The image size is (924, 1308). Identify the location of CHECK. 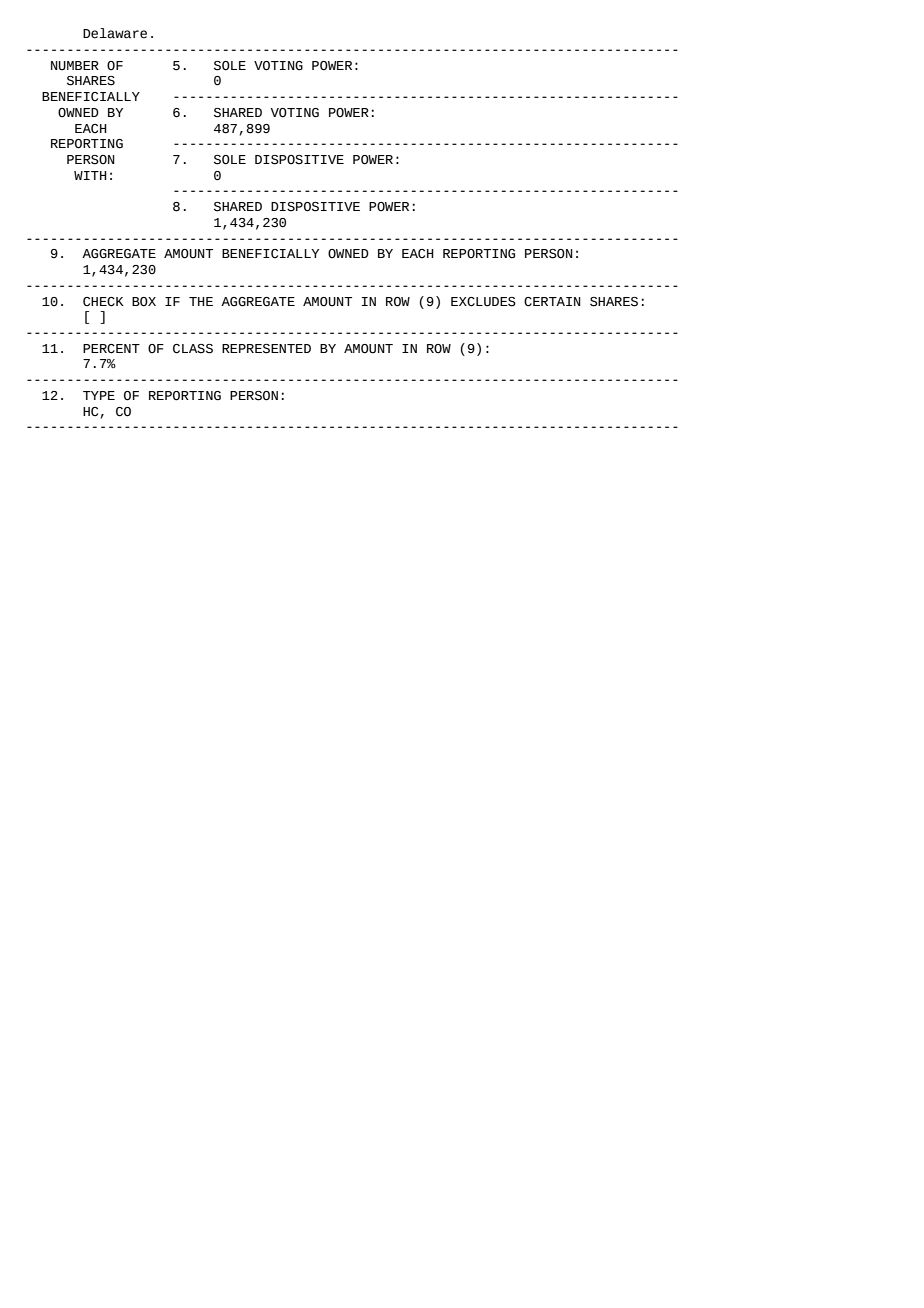
(103, 302).
